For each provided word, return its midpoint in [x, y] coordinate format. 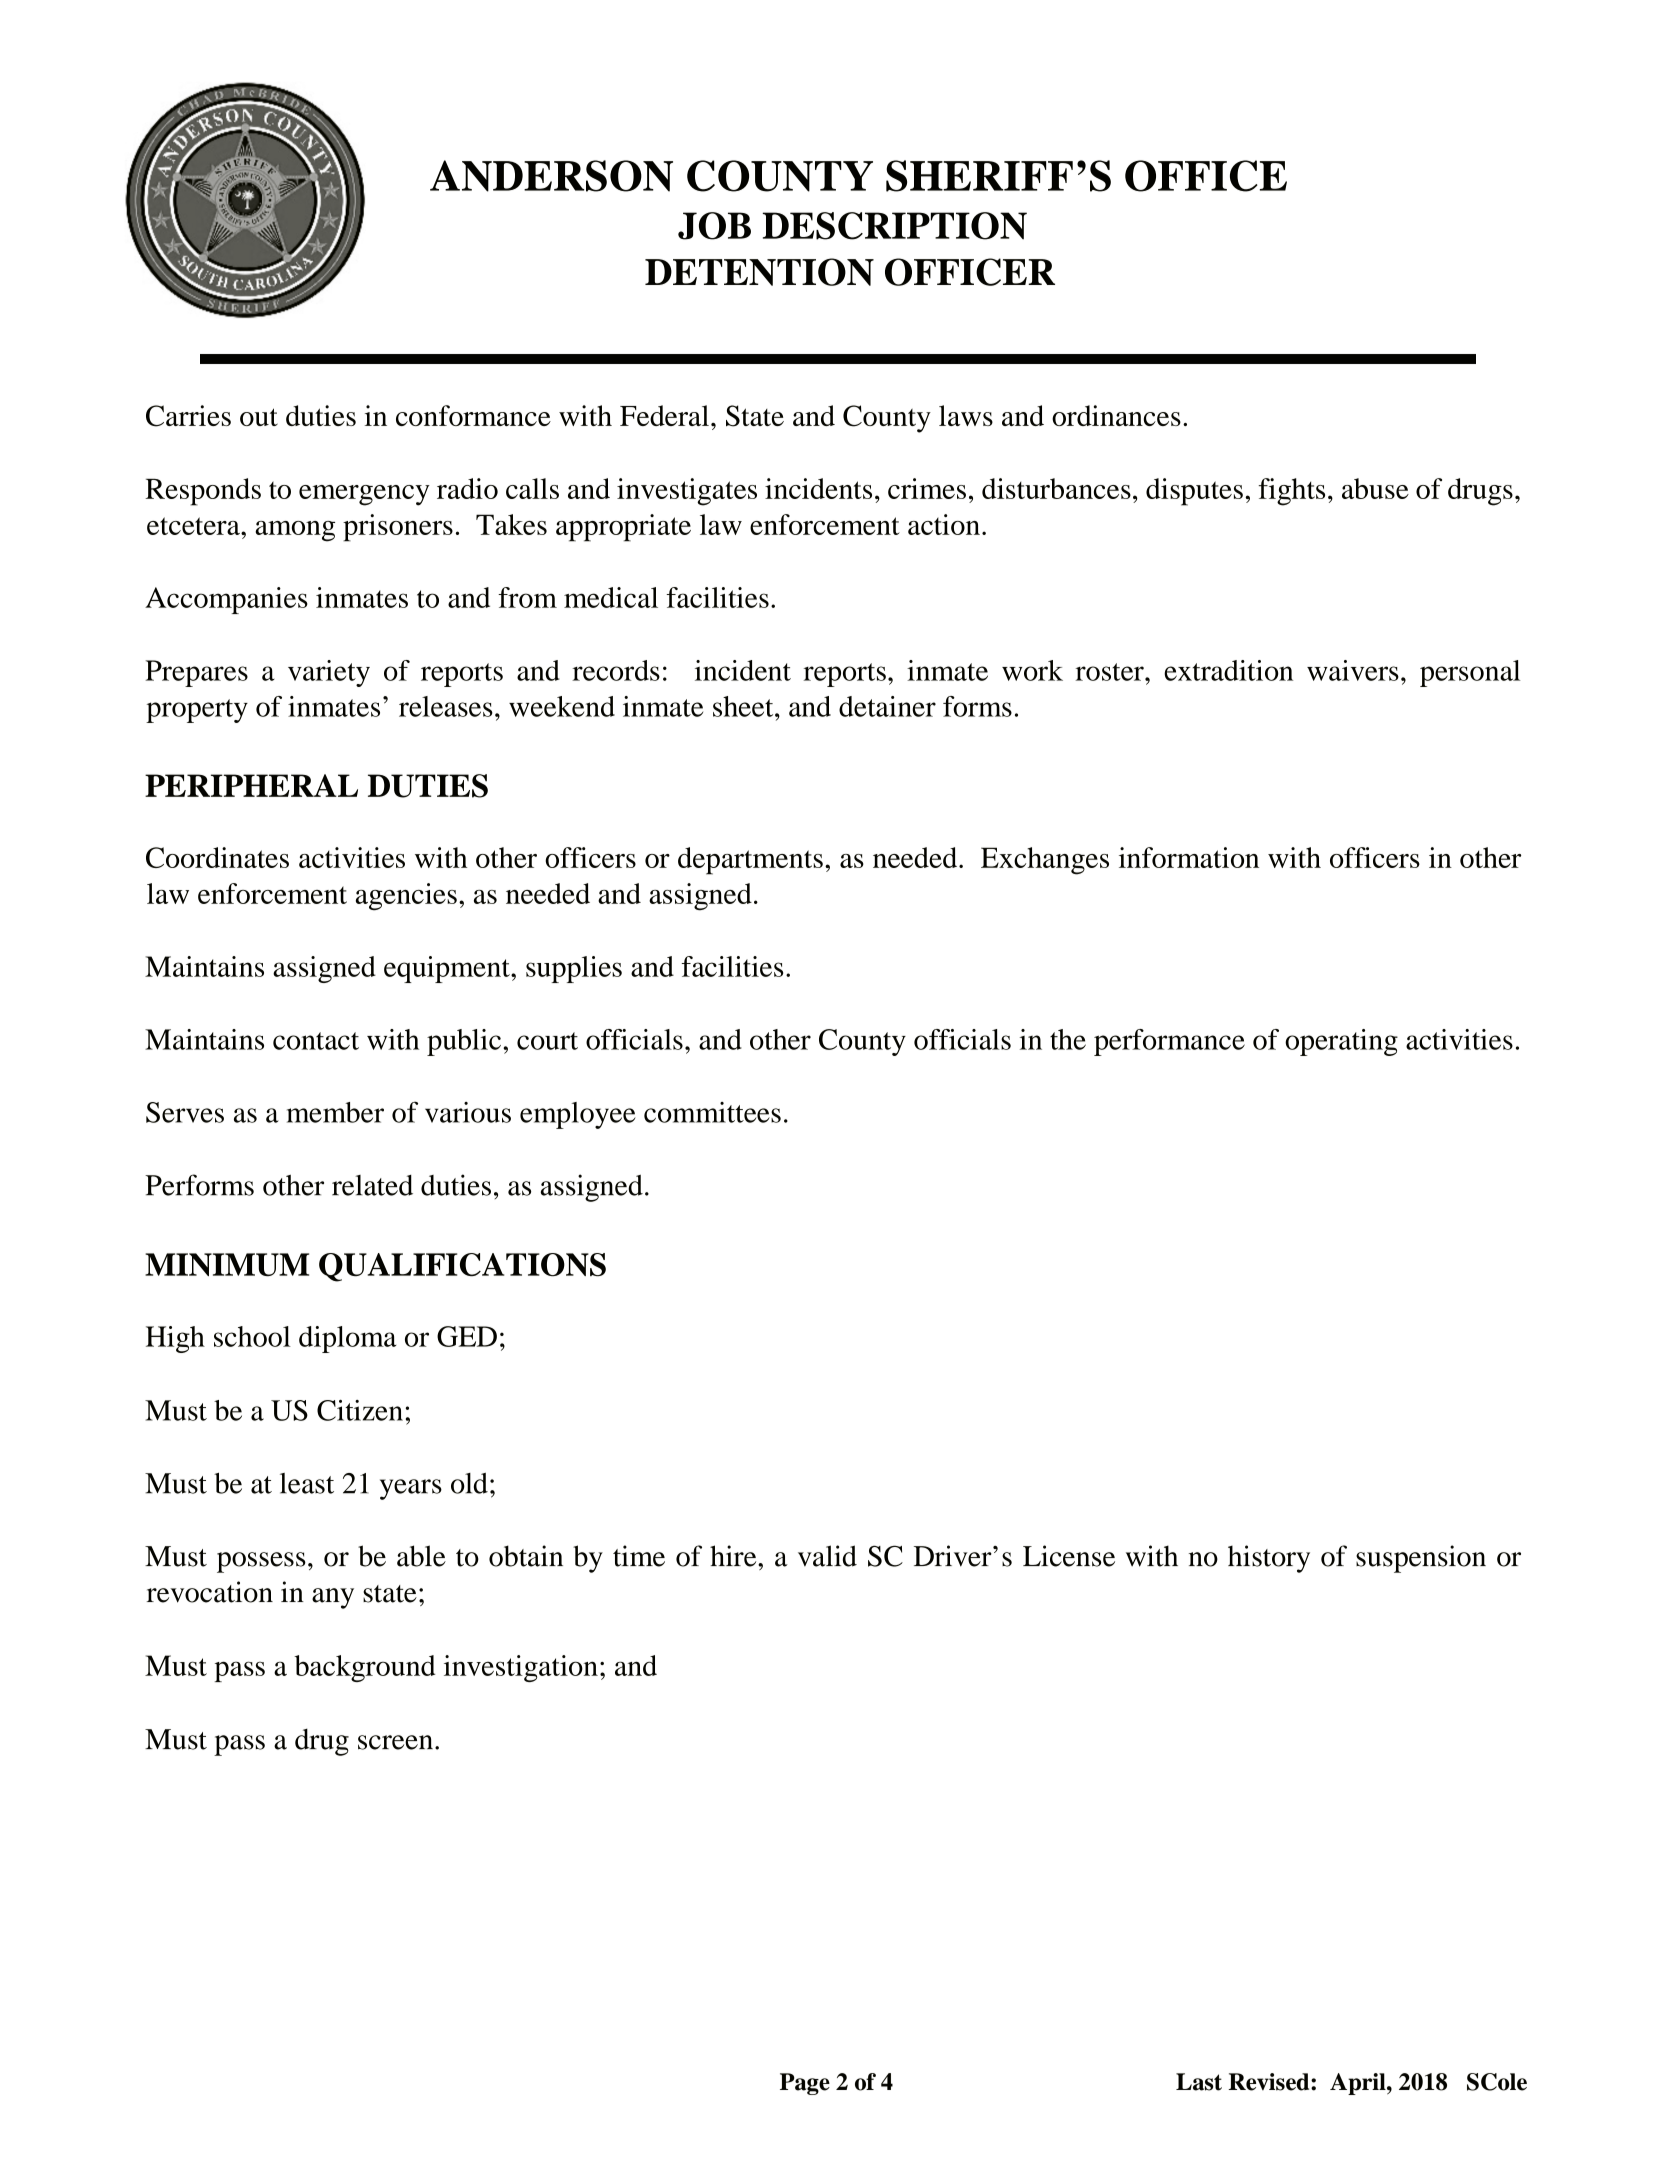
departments [750, 861]
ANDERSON [551, 176]
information [1189, 857]
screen [395, 1742]
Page [805, 2084]
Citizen [360, 1410]
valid [827, 1556]
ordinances [1116, 415]
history [1269, 1559]
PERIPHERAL [251, 785]
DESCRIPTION [894, 226]
